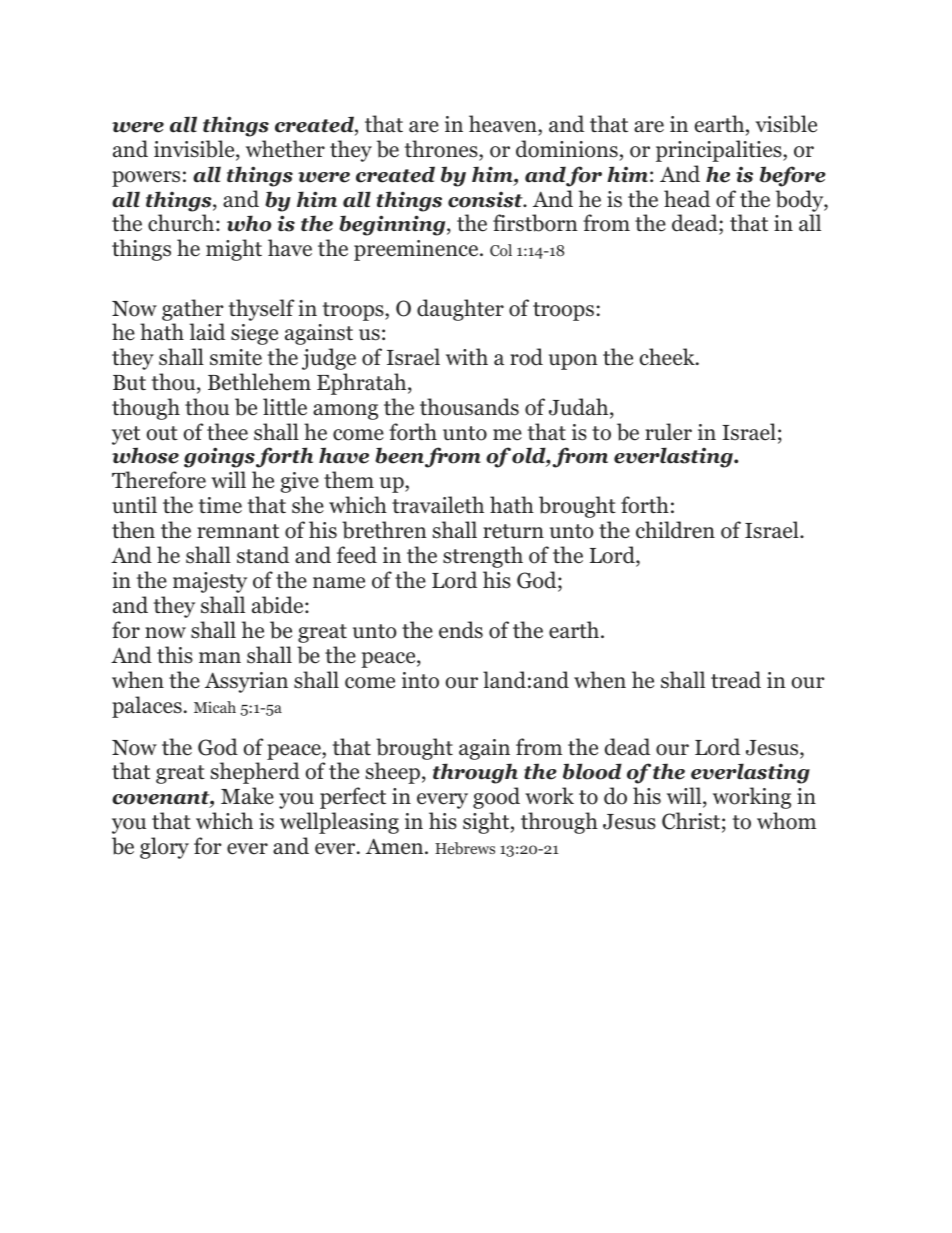  Describe the element at coordinates (465, 848) in the screenshot. I see `Hebrews` at that location.
